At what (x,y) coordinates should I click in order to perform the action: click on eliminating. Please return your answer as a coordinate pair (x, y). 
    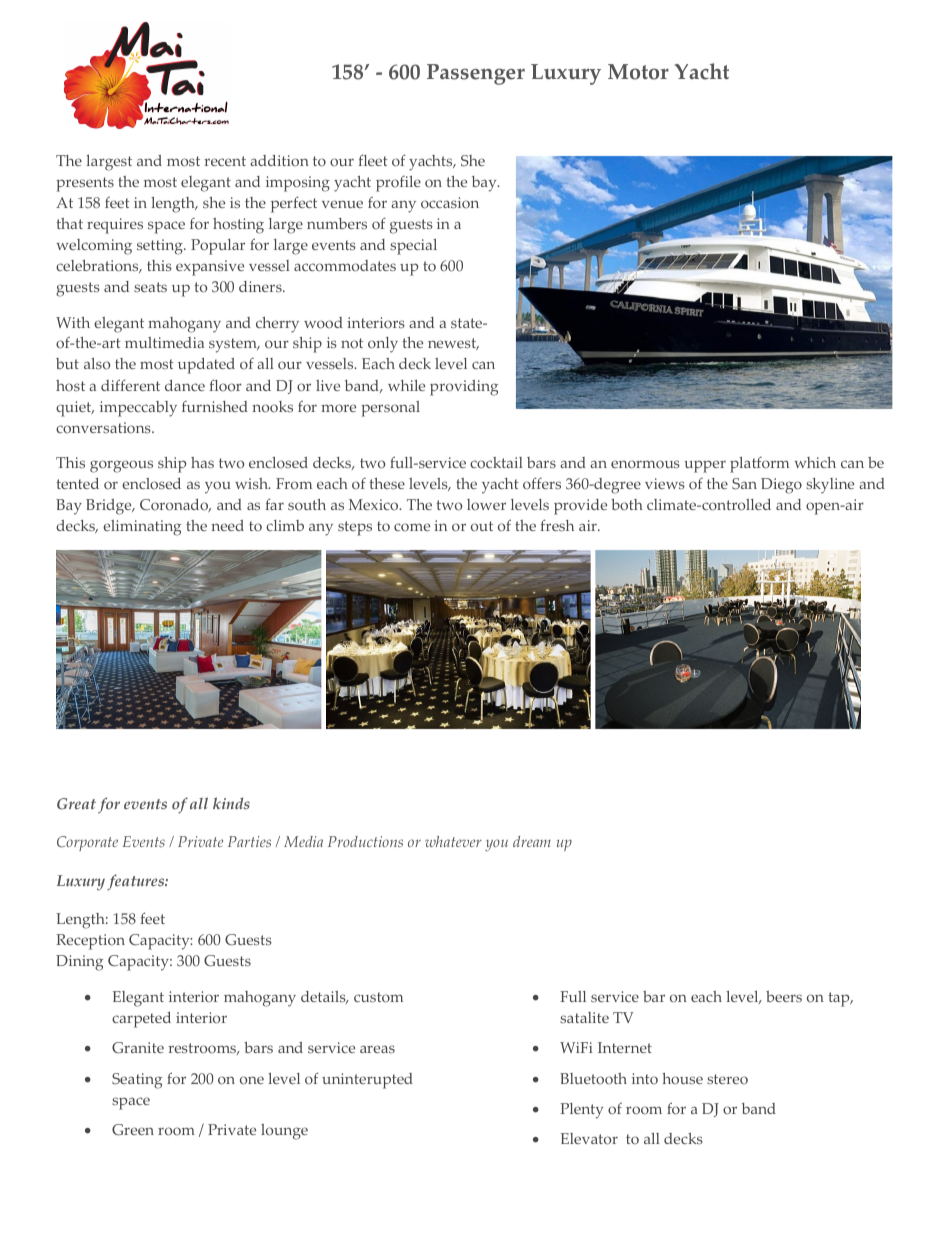
    Looking at the image, I should click on (142, 528).
